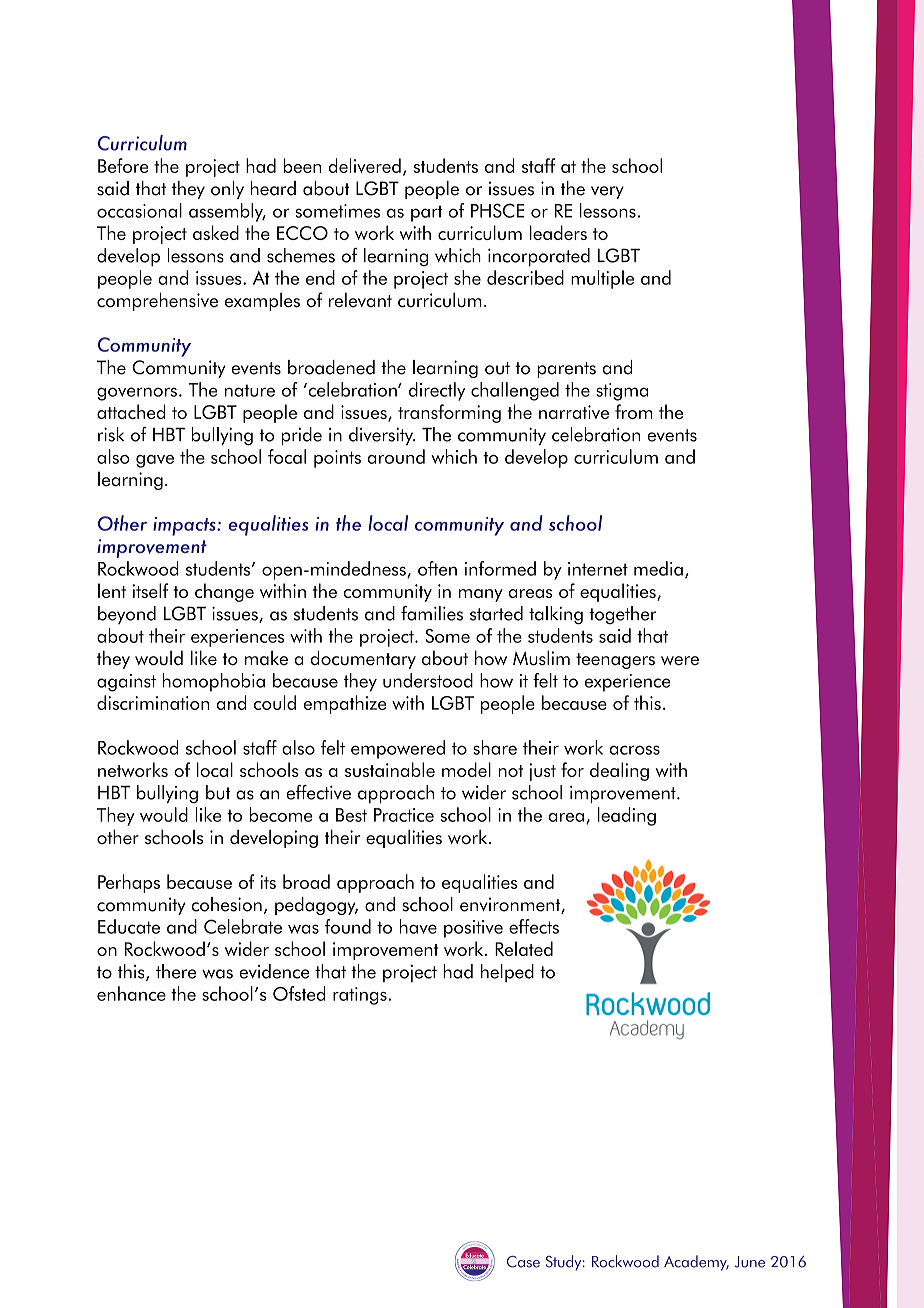 Image resolution: width=924 pixels, height=1308 pixels. What do you see at coordinates (696, 1263) in the page?
I see `Academy` at bounding box center [696, 1263].
